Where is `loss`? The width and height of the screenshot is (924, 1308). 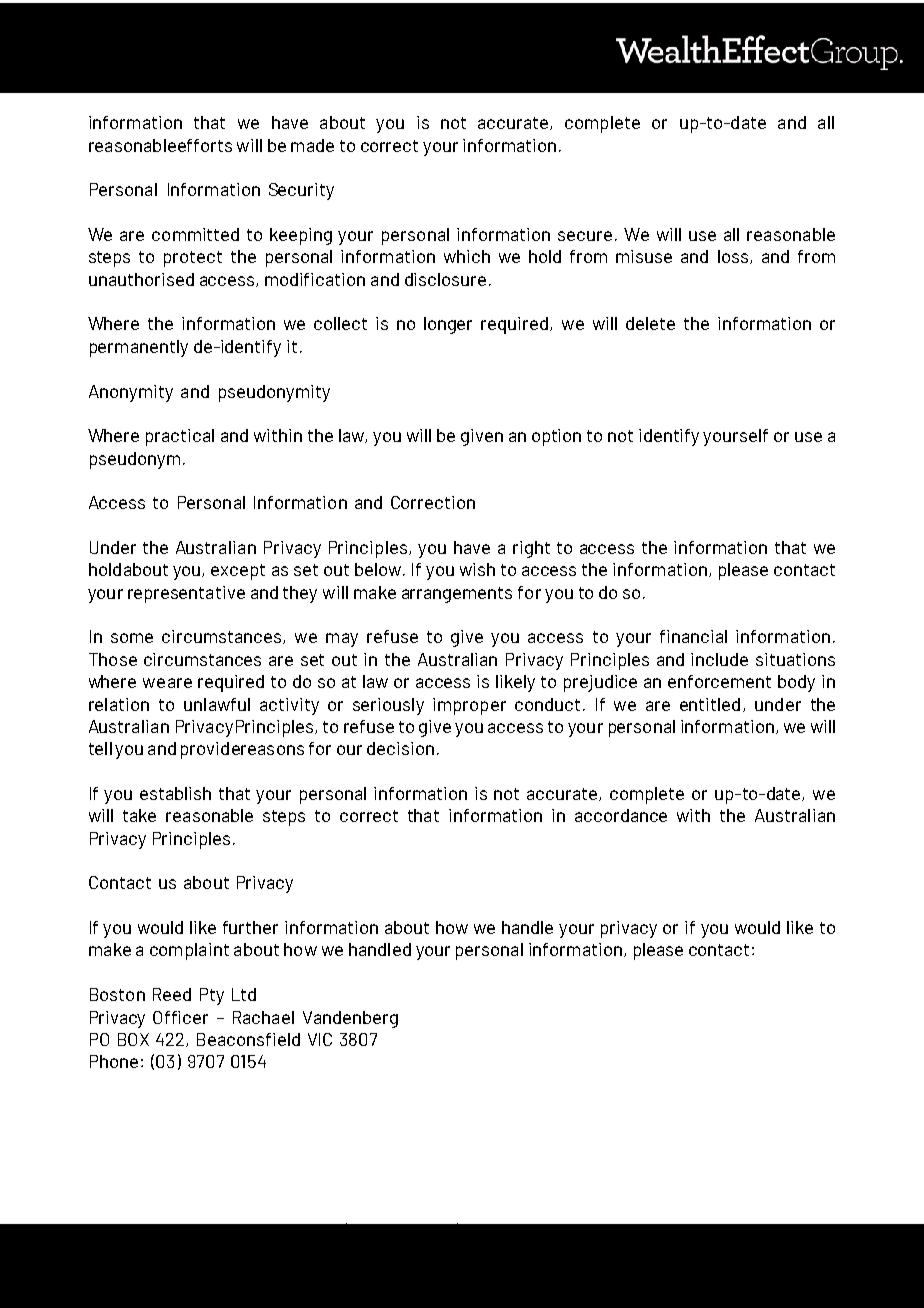 loss is located at coordinates (734, 257).
